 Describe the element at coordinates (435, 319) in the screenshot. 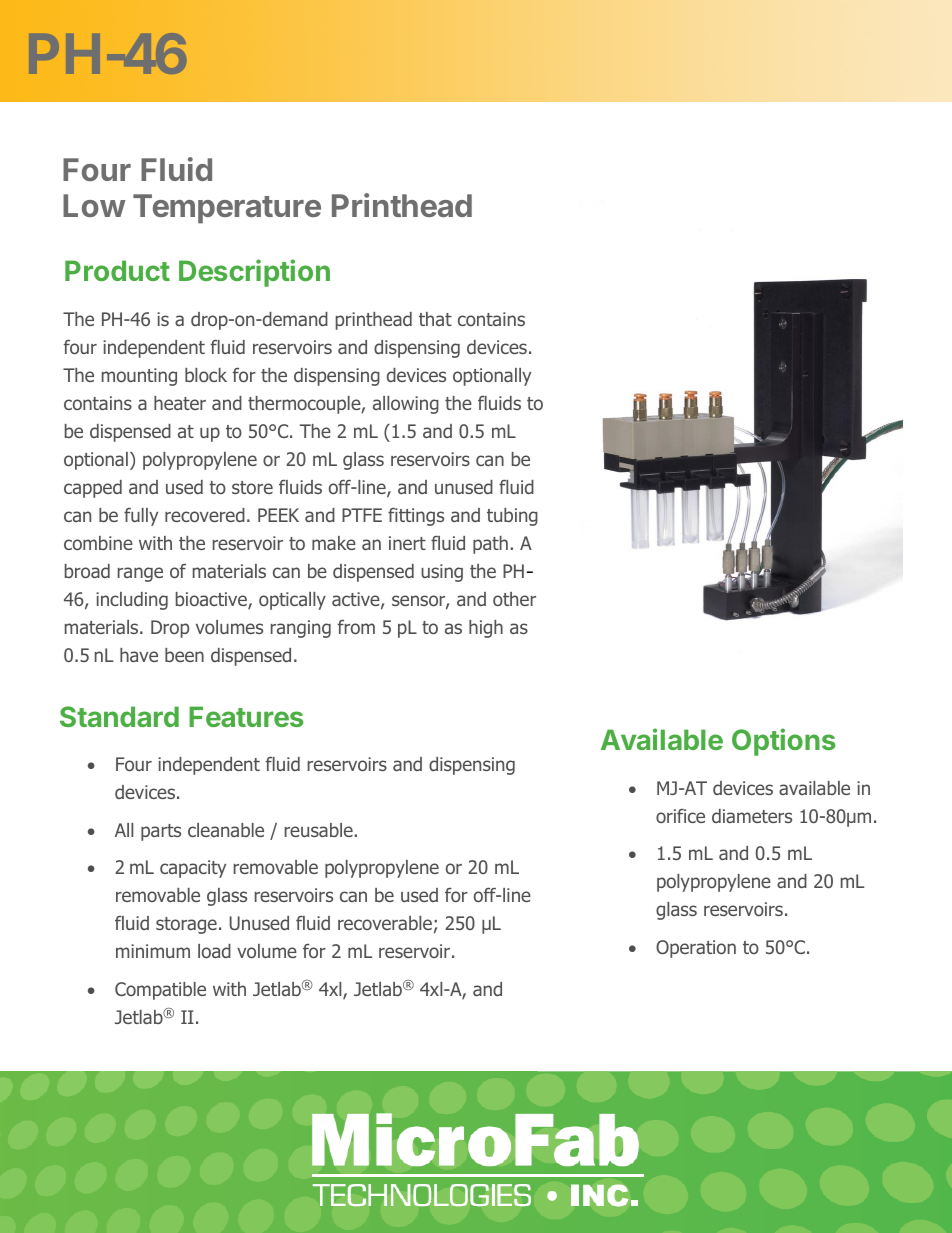

I see `that` at that location.
